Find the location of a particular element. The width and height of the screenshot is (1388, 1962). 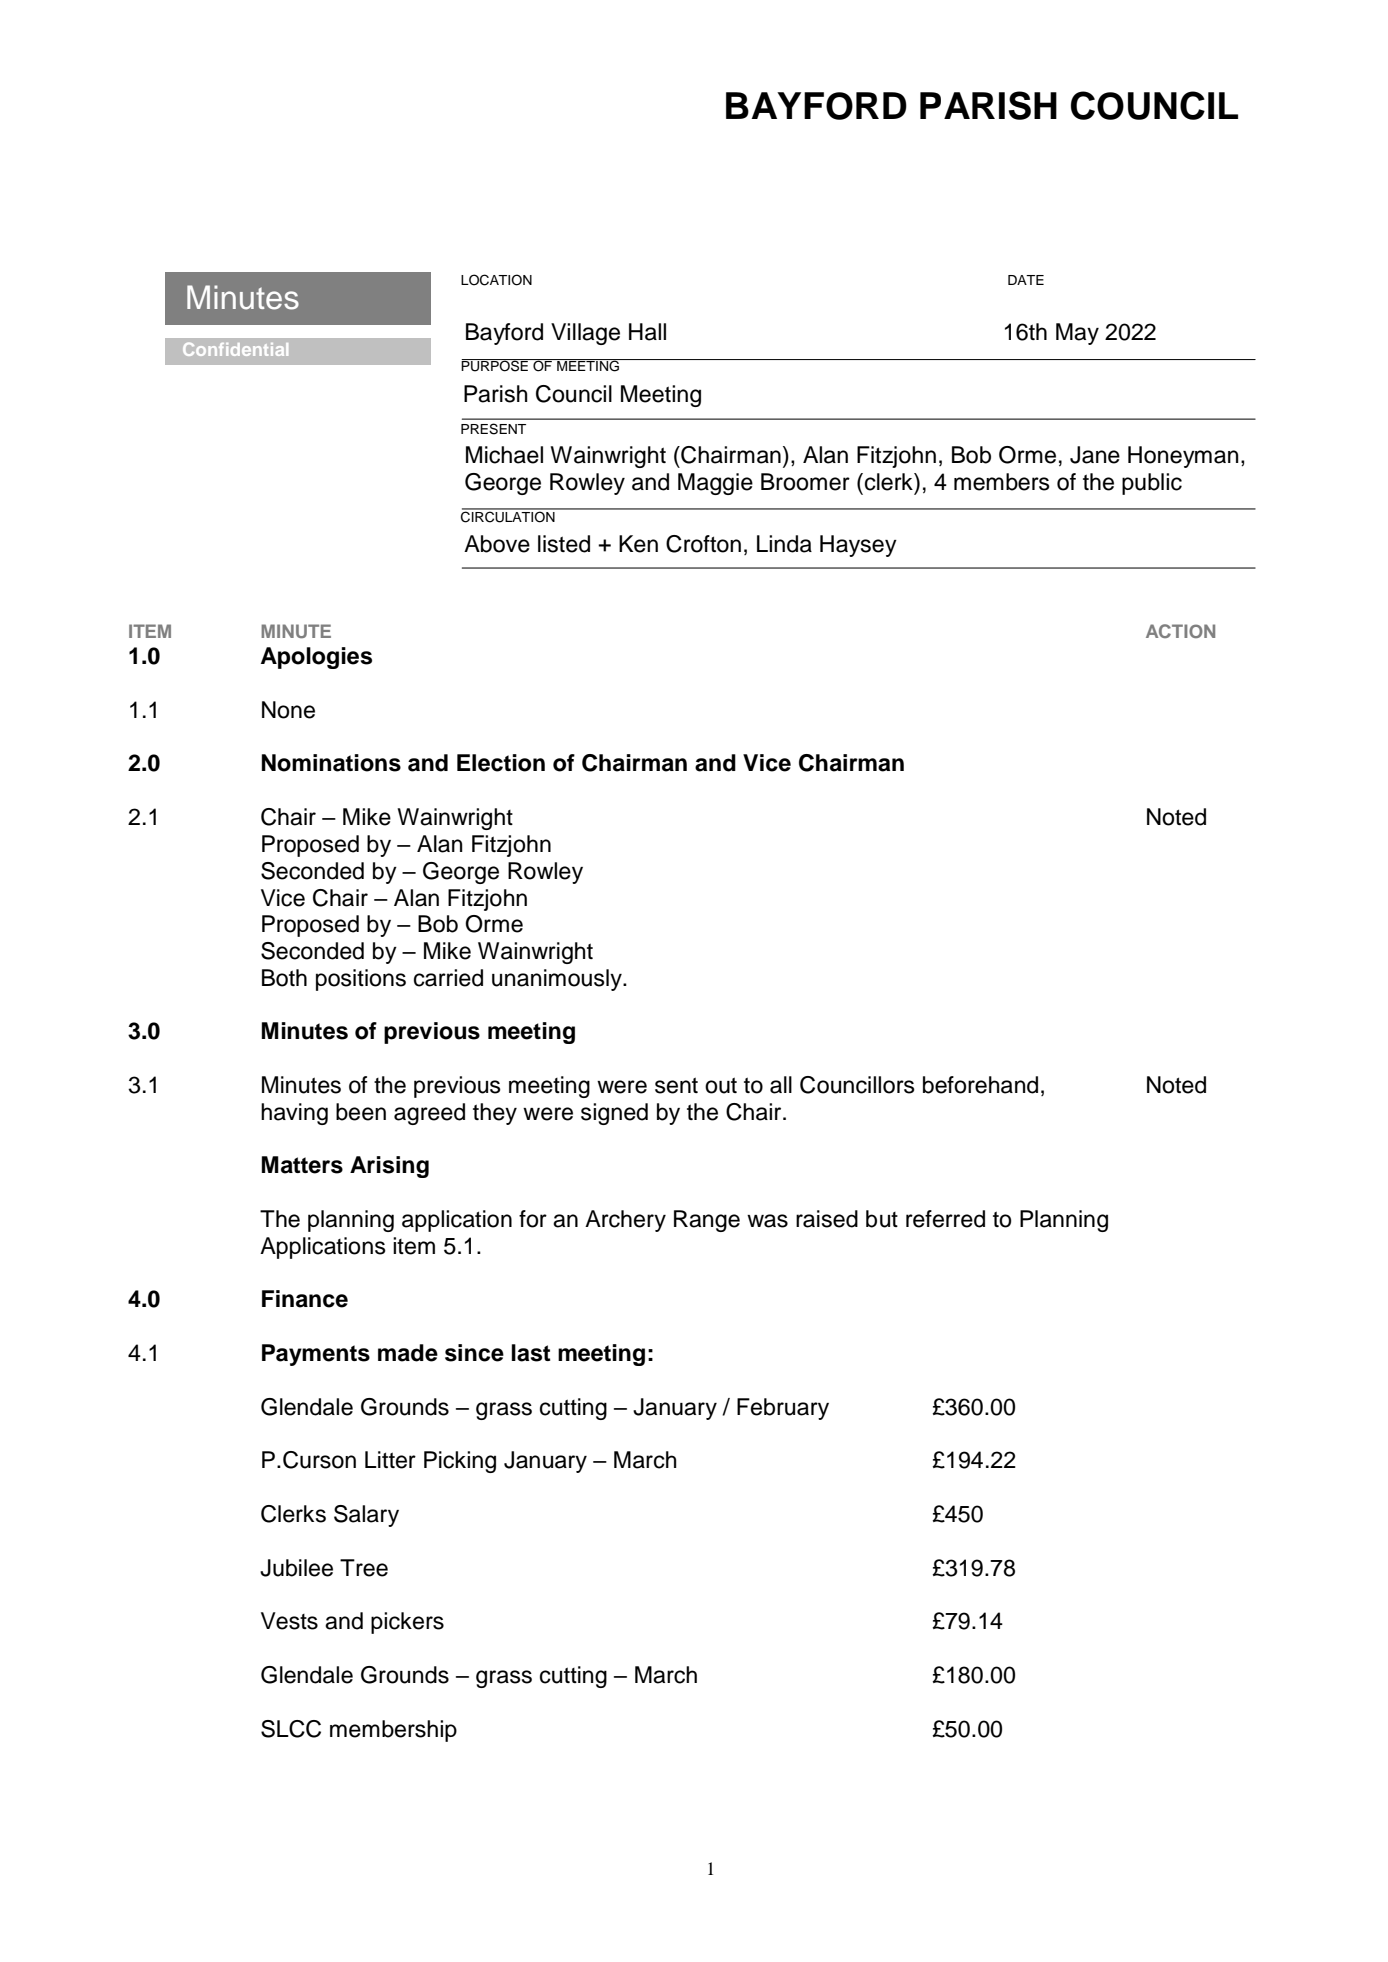

May is located at coordinates (1077, 334).
